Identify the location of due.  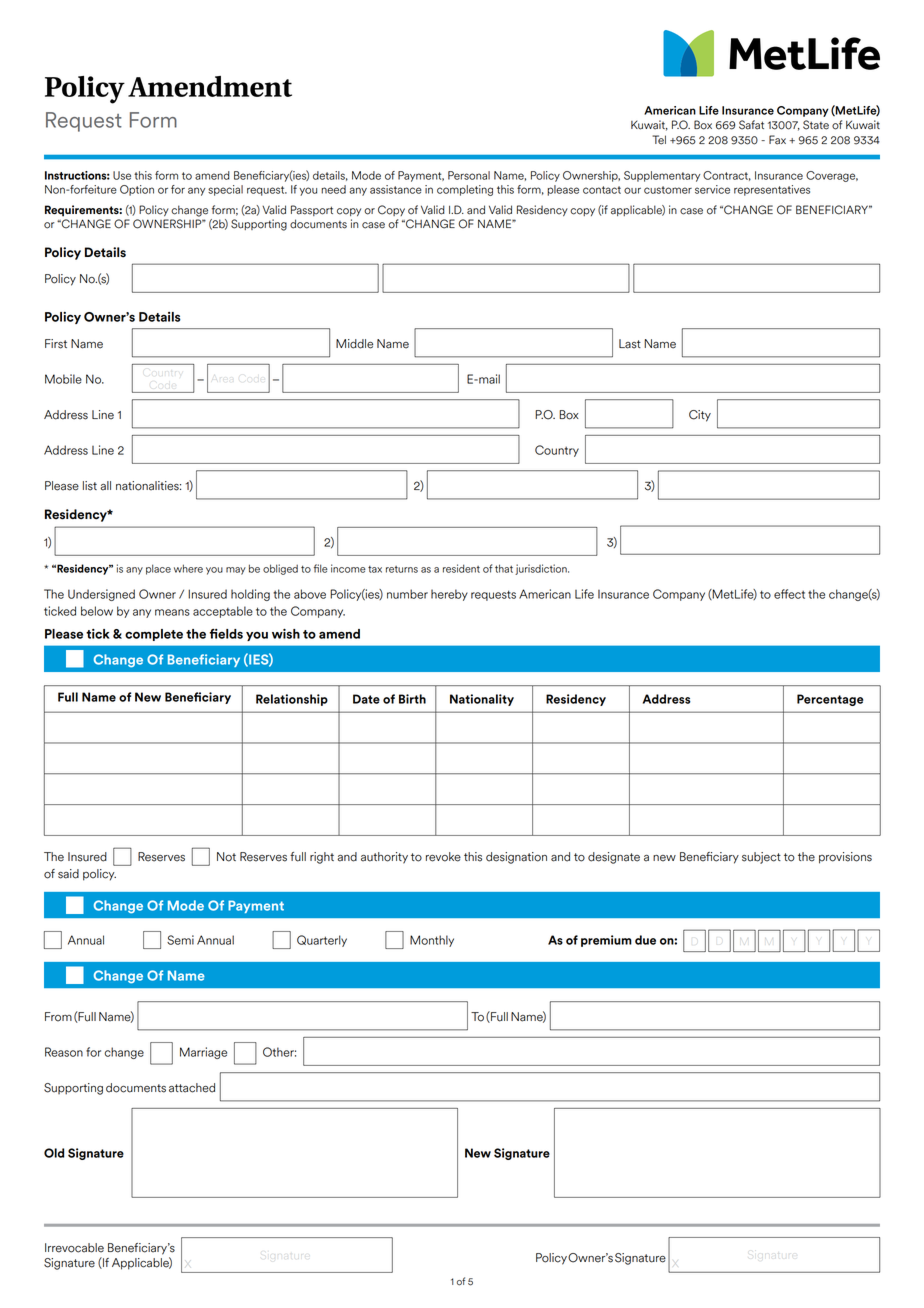
(645, 940).
